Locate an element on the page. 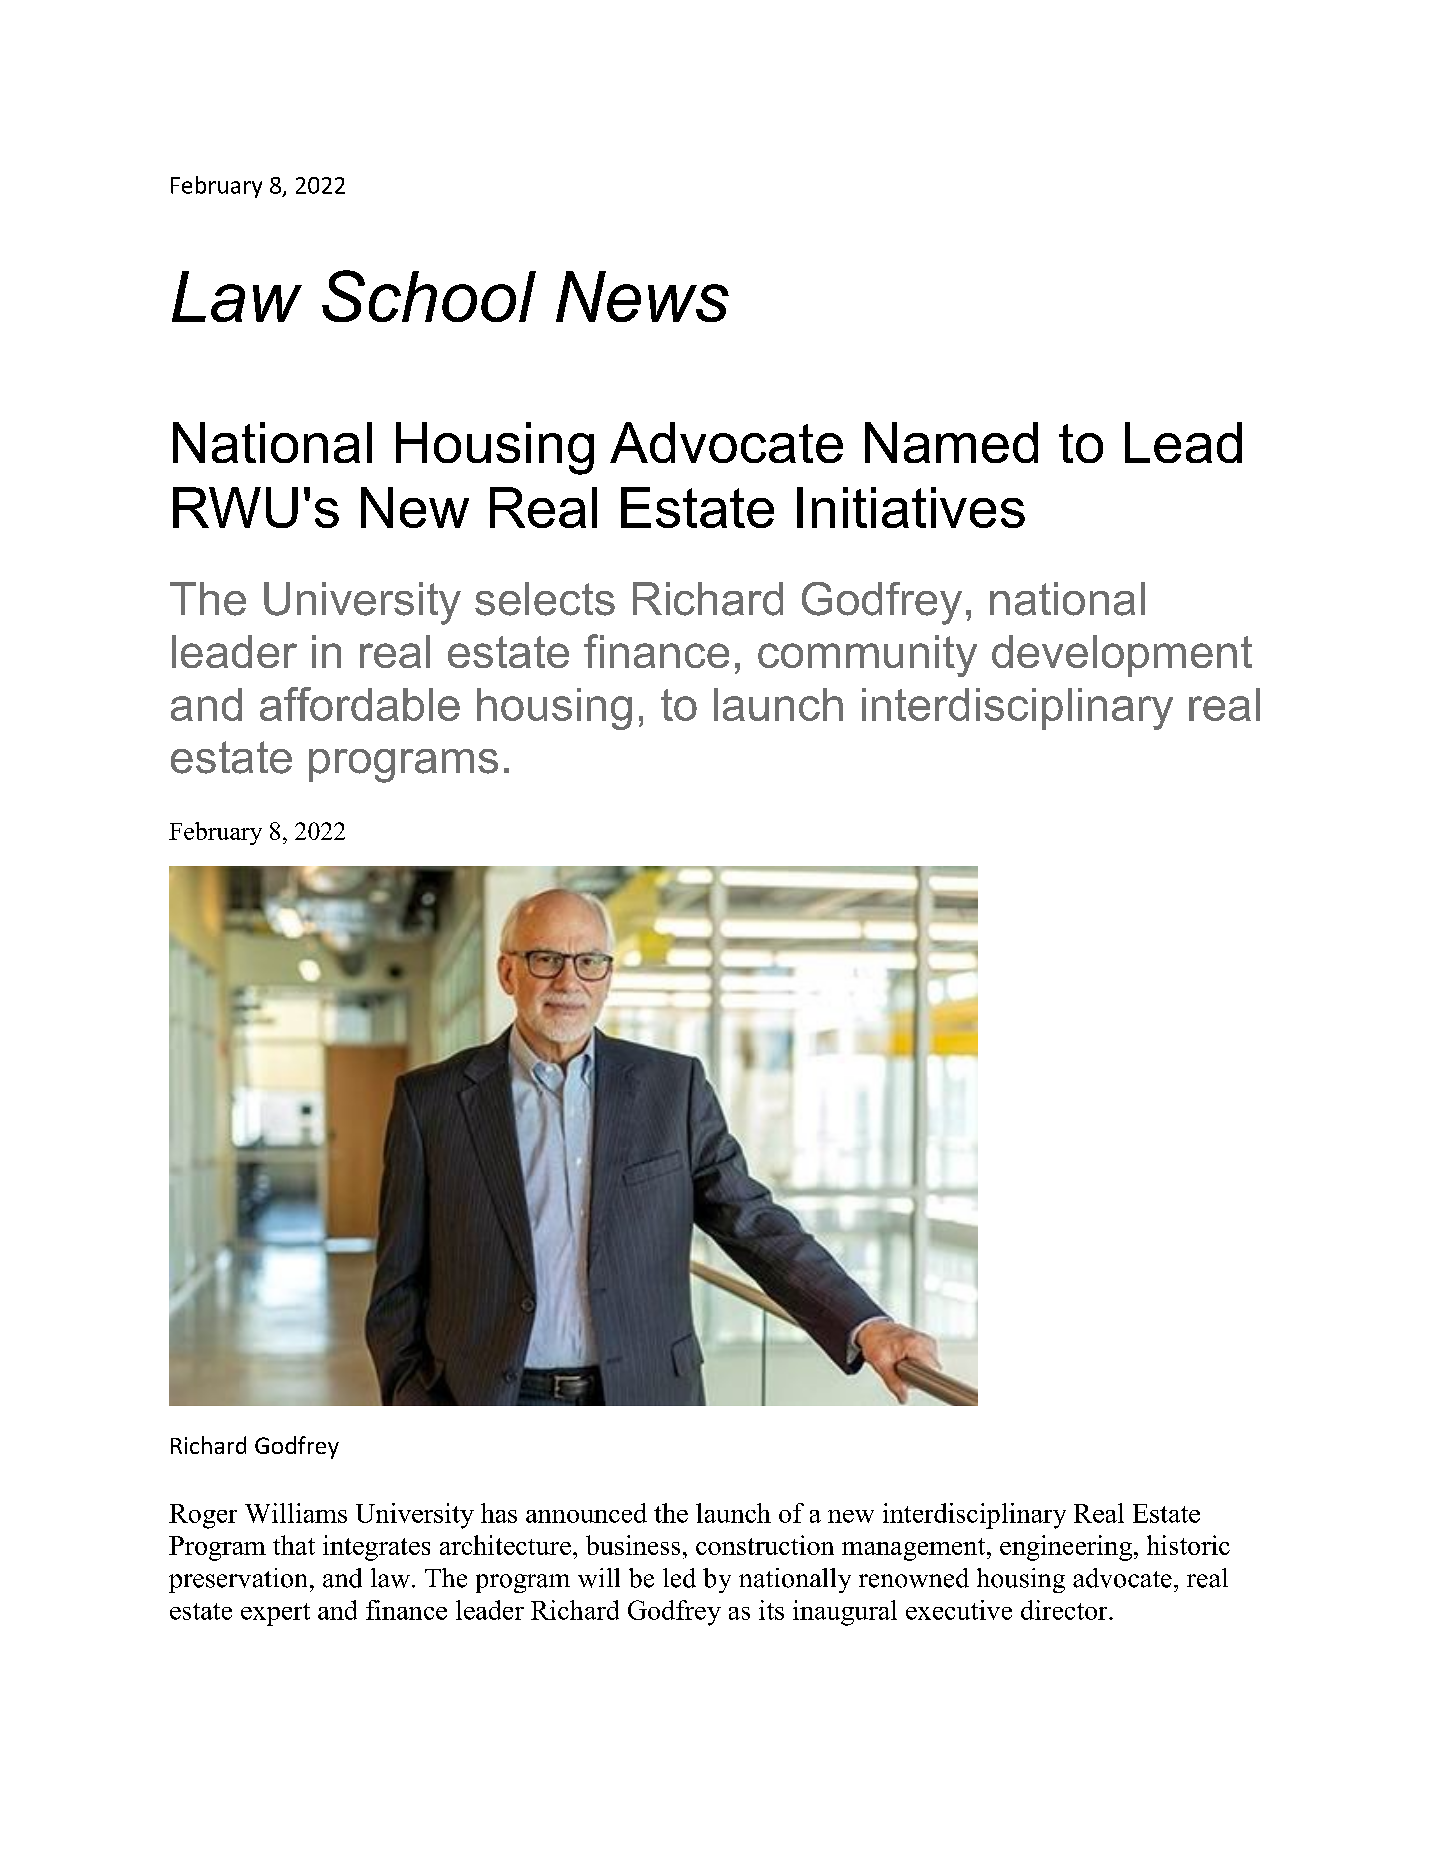  Named is located at coordinates (951, 442).
